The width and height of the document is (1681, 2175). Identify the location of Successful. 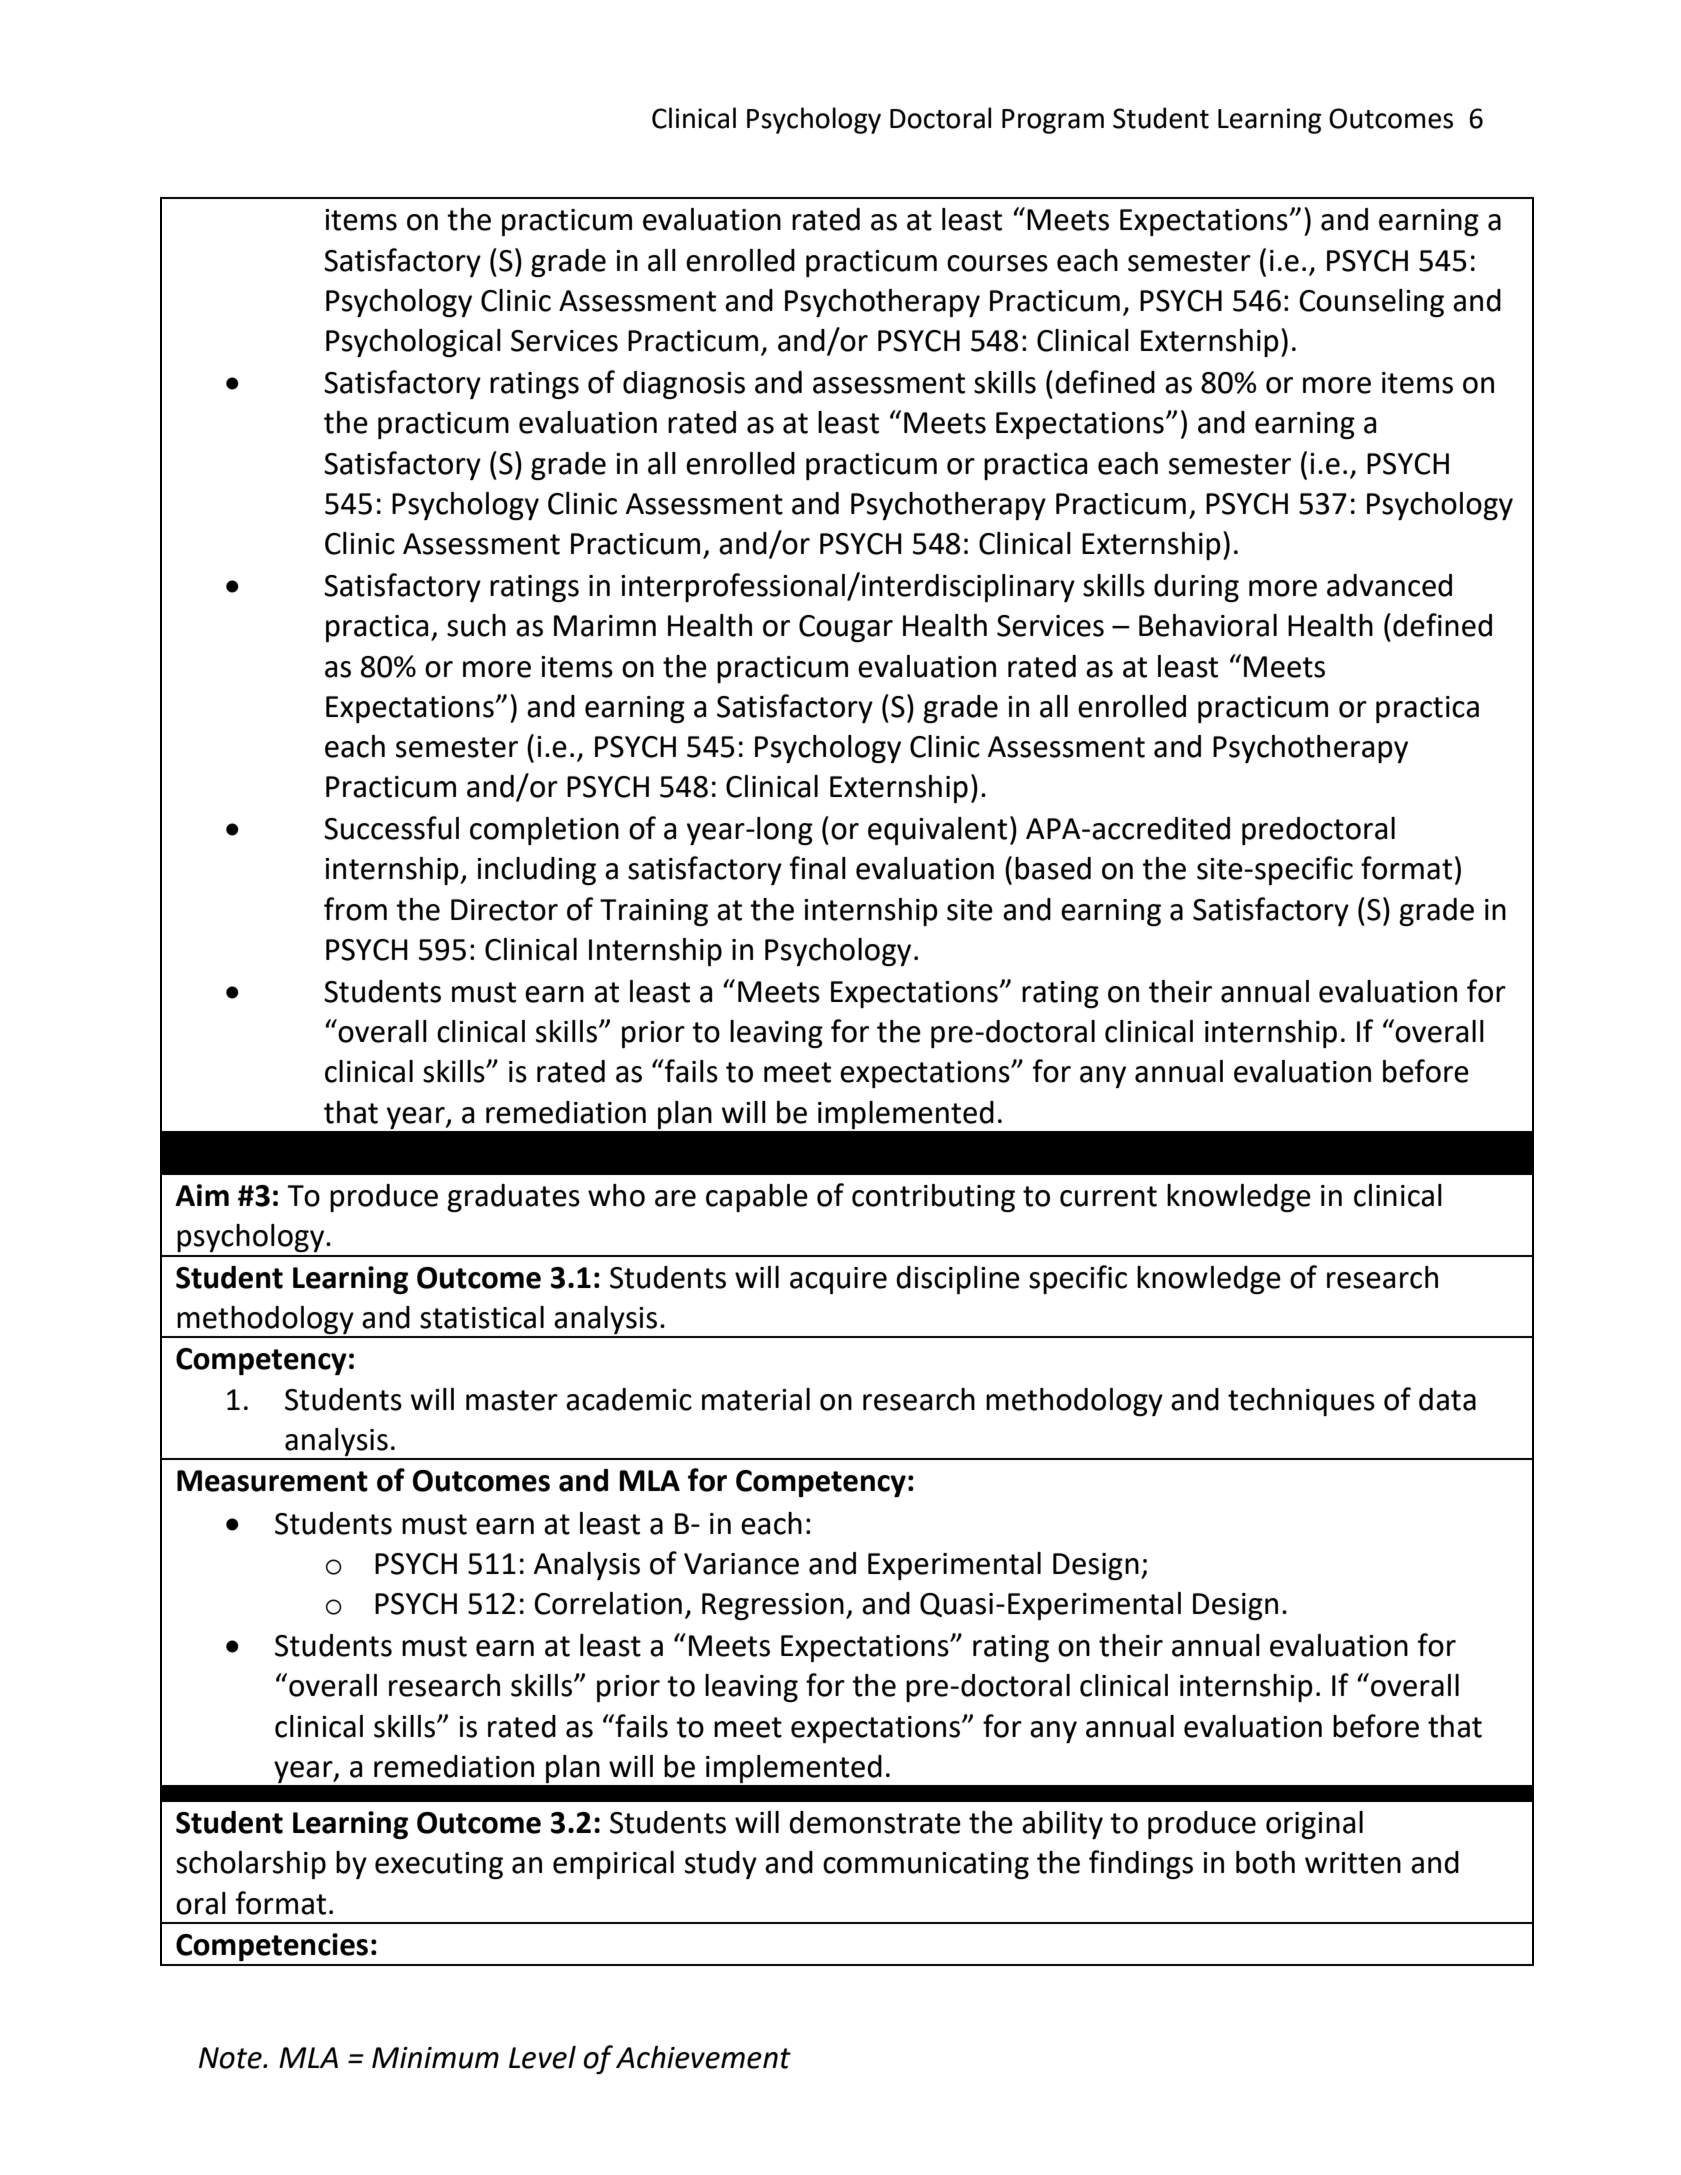
(391, 828).
